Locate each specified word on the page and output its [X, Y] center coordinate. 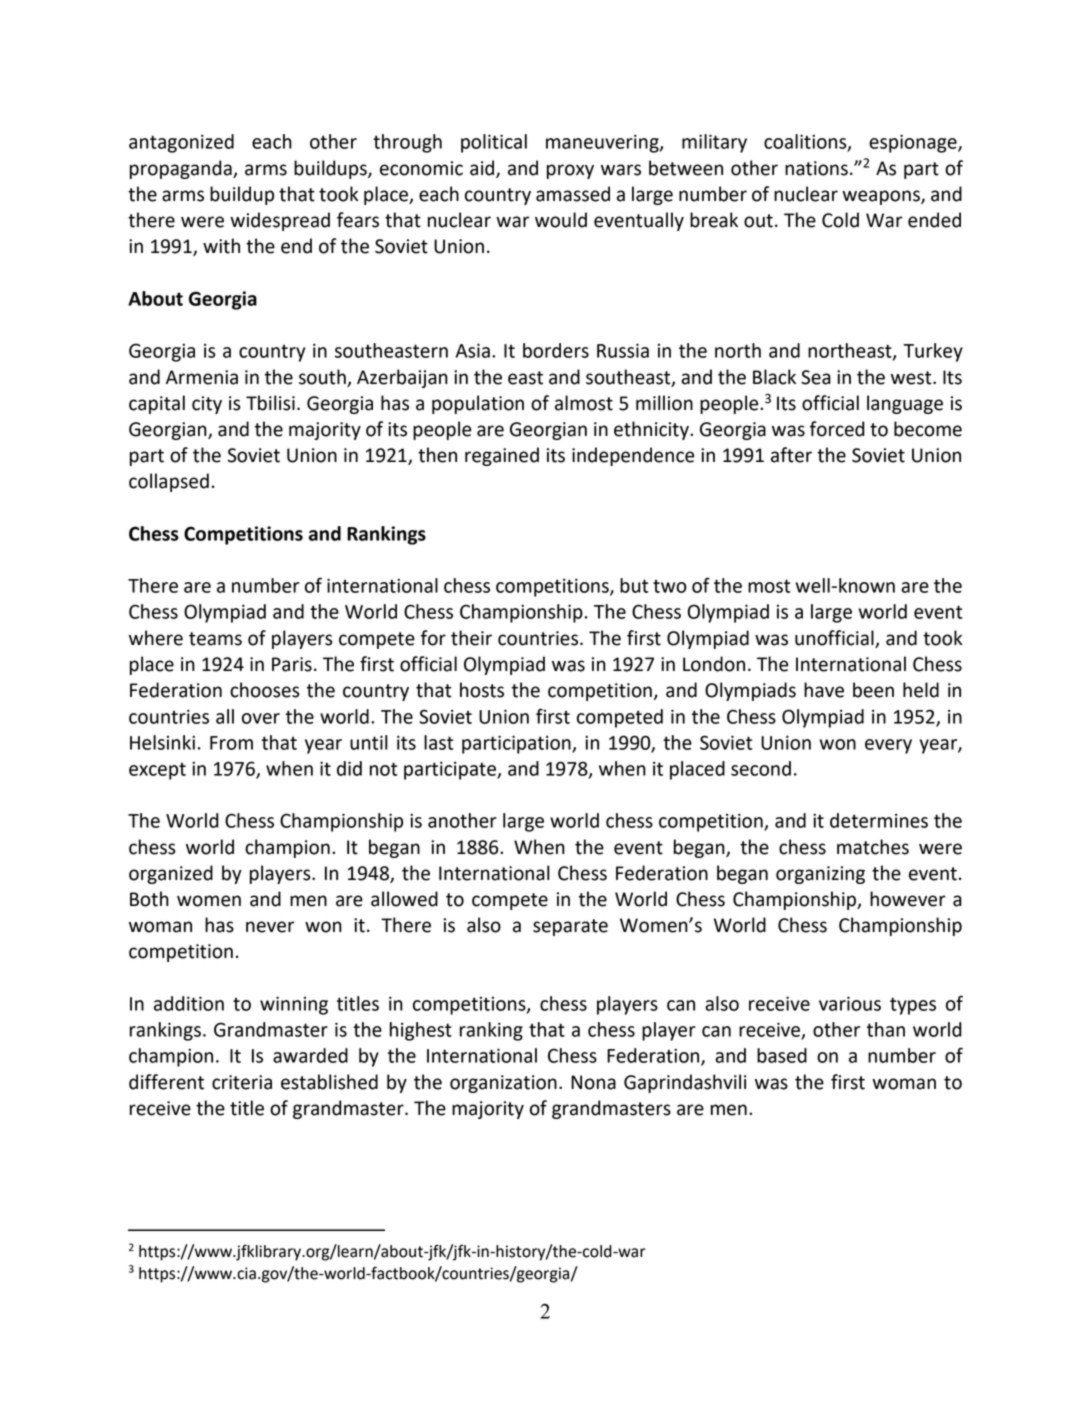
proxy [570, 171]
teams [215, 639]
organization [503, 1084]
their [471, 638]
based [782, 1055]
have [824, 690]
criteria [242, 1082]
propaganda [182, 169]
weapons [882, 197]
